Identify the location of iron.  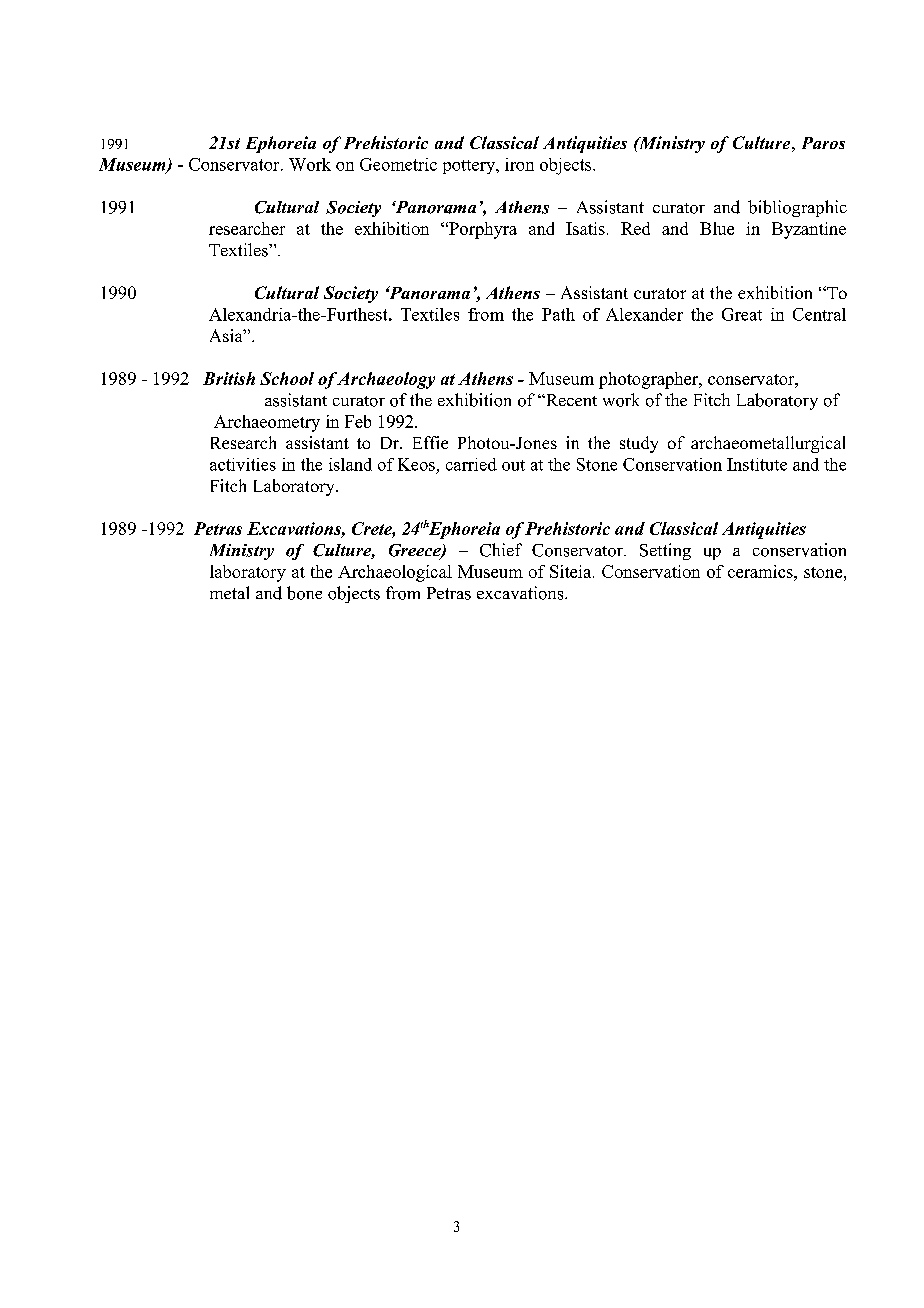
(519, 164).
